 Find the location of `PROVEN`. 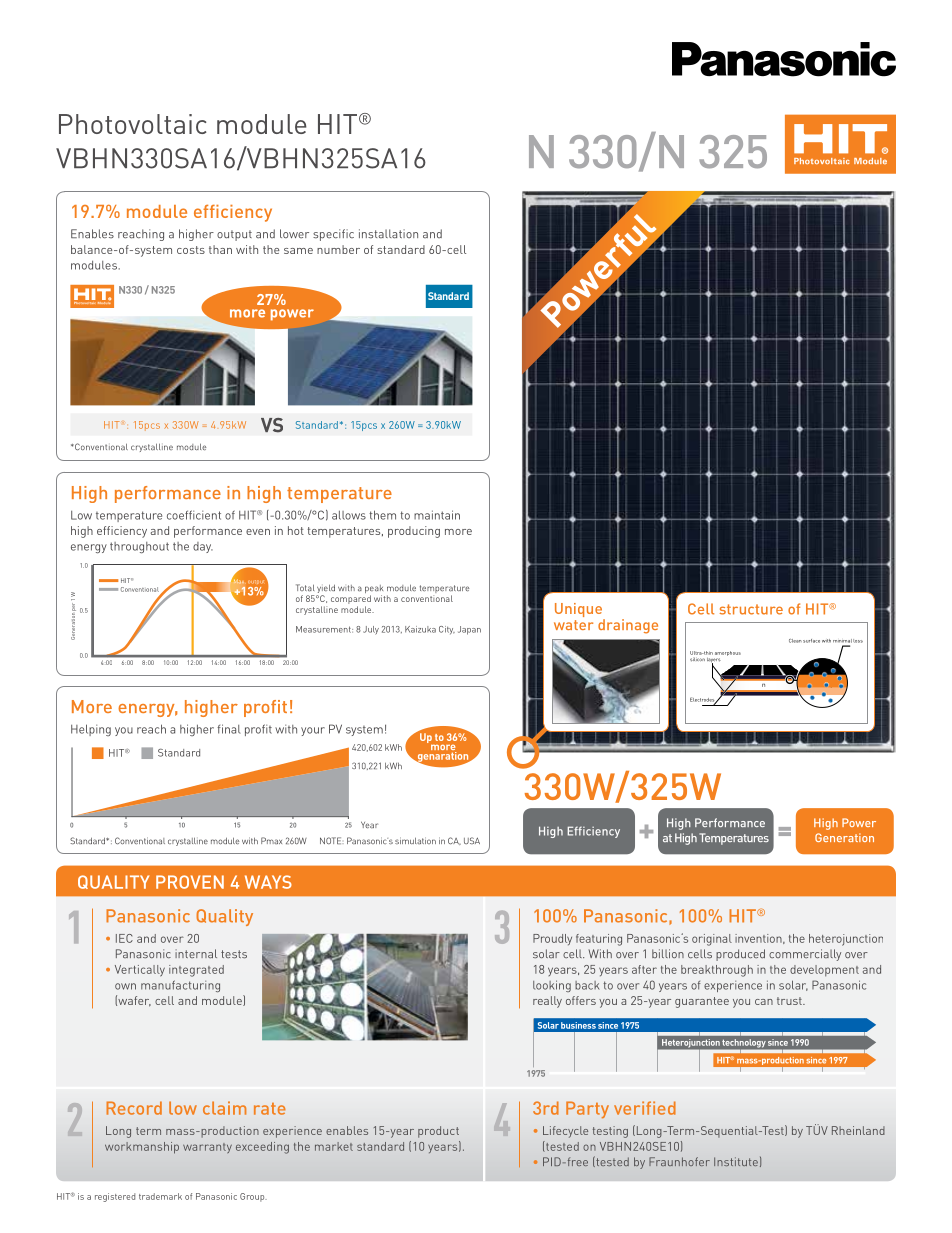

PROVEN is located at coordinates (190, 882).
